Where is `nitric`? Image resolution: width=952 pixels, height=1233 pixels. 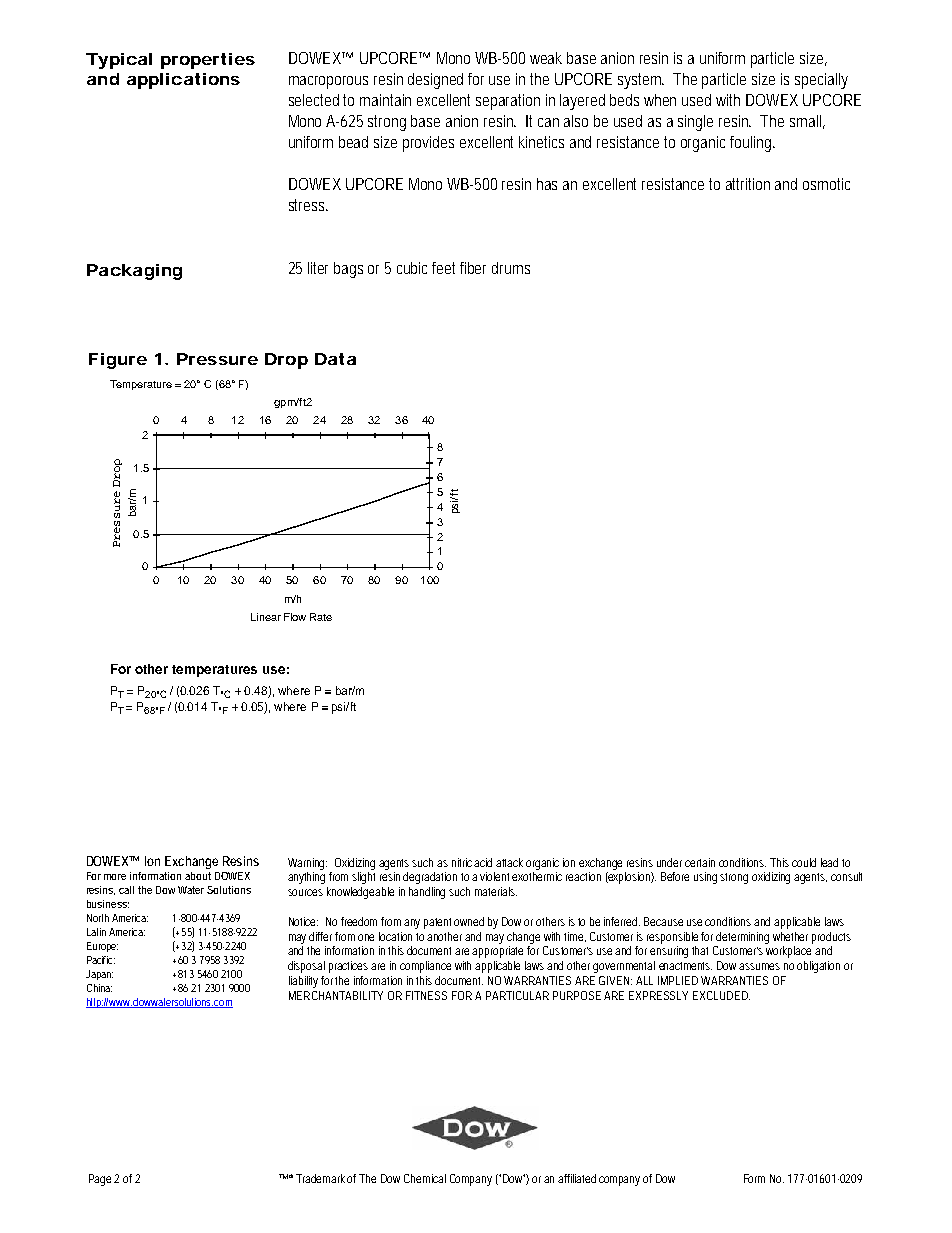 nitric is located at coordinates (463, 862).
